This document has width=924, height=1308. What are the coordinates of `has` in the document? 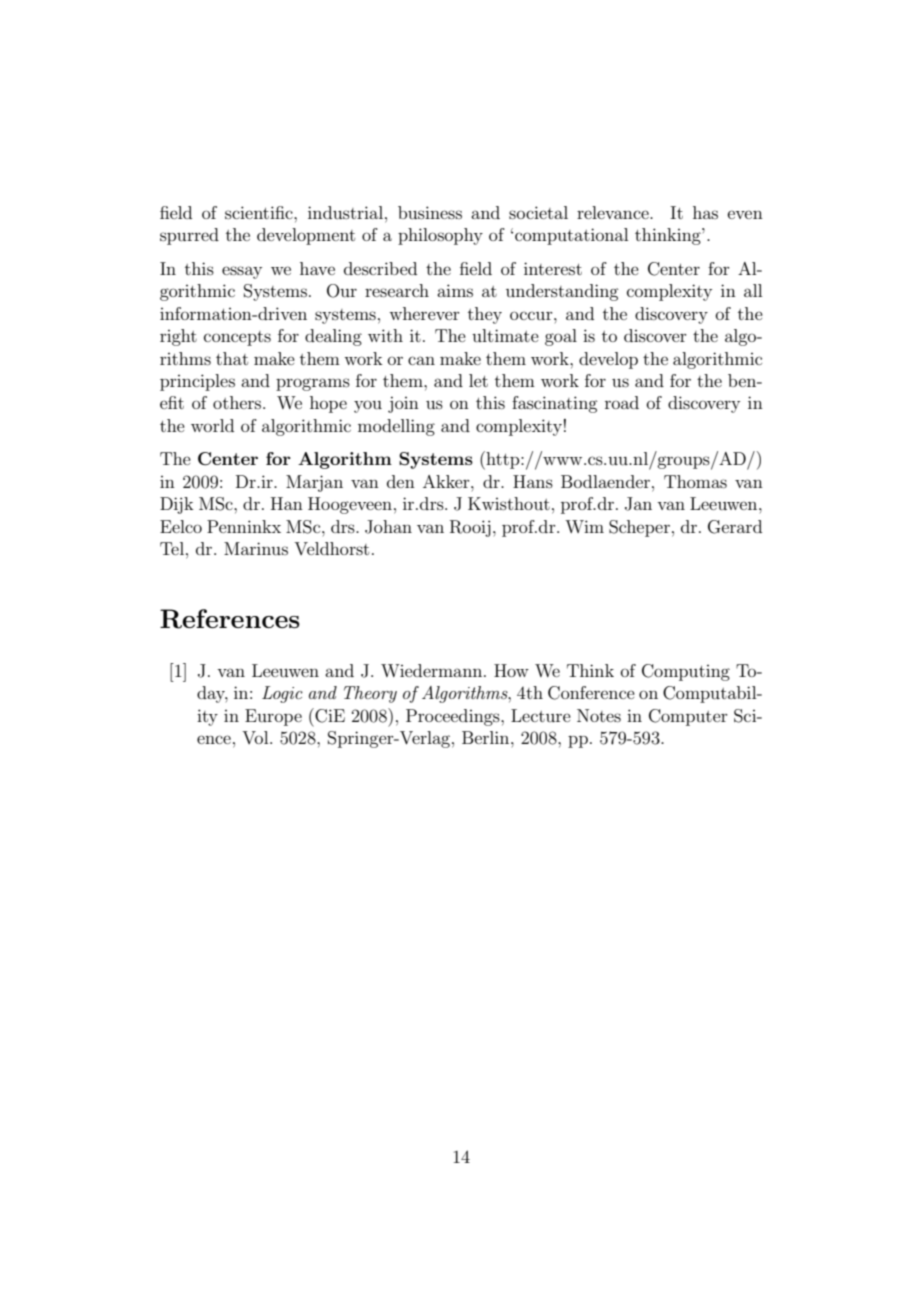 It's located at (705, 212).
